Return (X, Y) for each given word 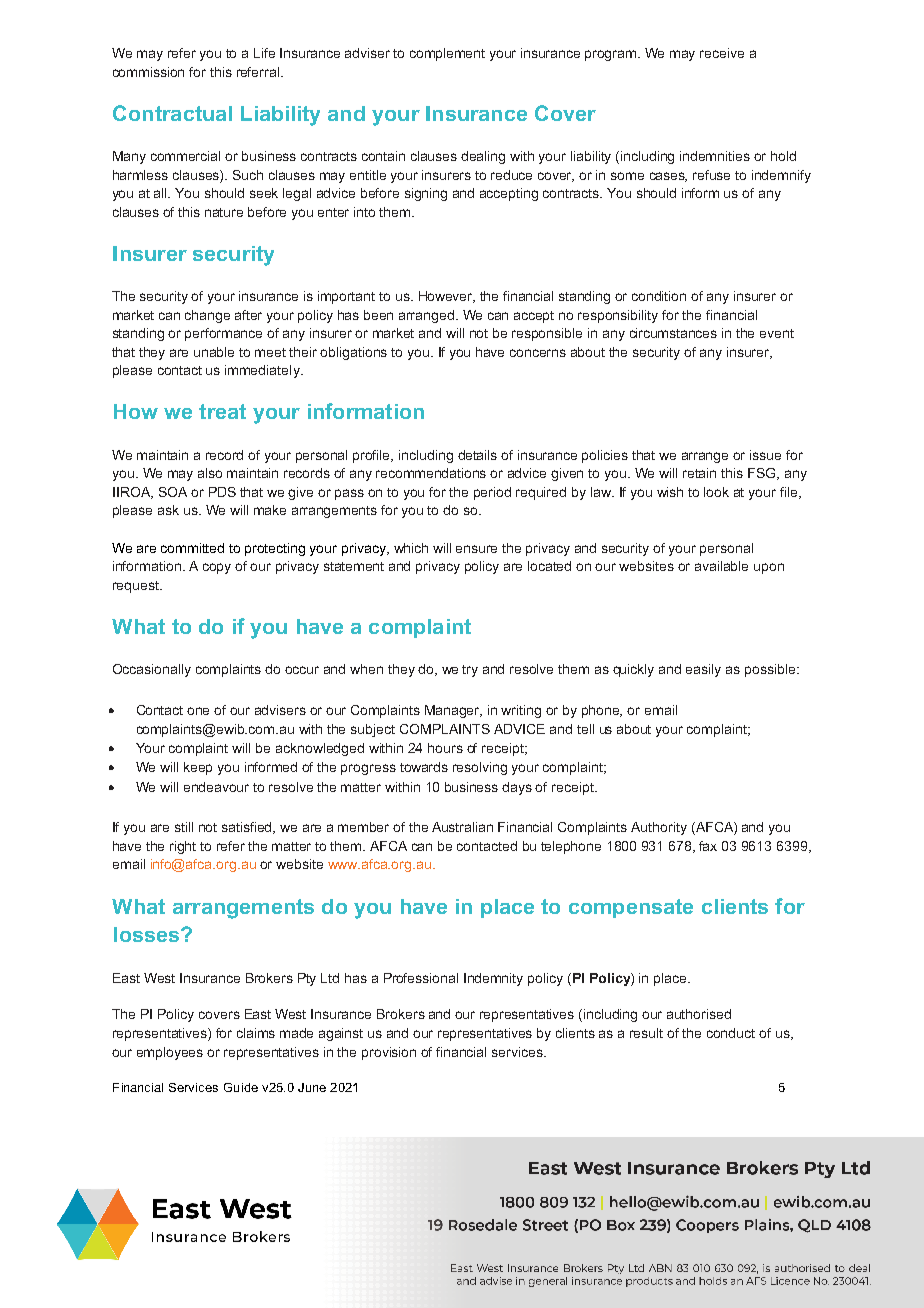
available (721, 566)
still (184, 827)
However (447, 297)
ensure (476, 549)
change (207, 316)
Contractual (172, 113)
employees (170, 1053)
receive (722, 53)
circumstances (673, 333)
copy (217, 568)
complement (447, 54)
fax (708, 846)
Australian (462, 827)
